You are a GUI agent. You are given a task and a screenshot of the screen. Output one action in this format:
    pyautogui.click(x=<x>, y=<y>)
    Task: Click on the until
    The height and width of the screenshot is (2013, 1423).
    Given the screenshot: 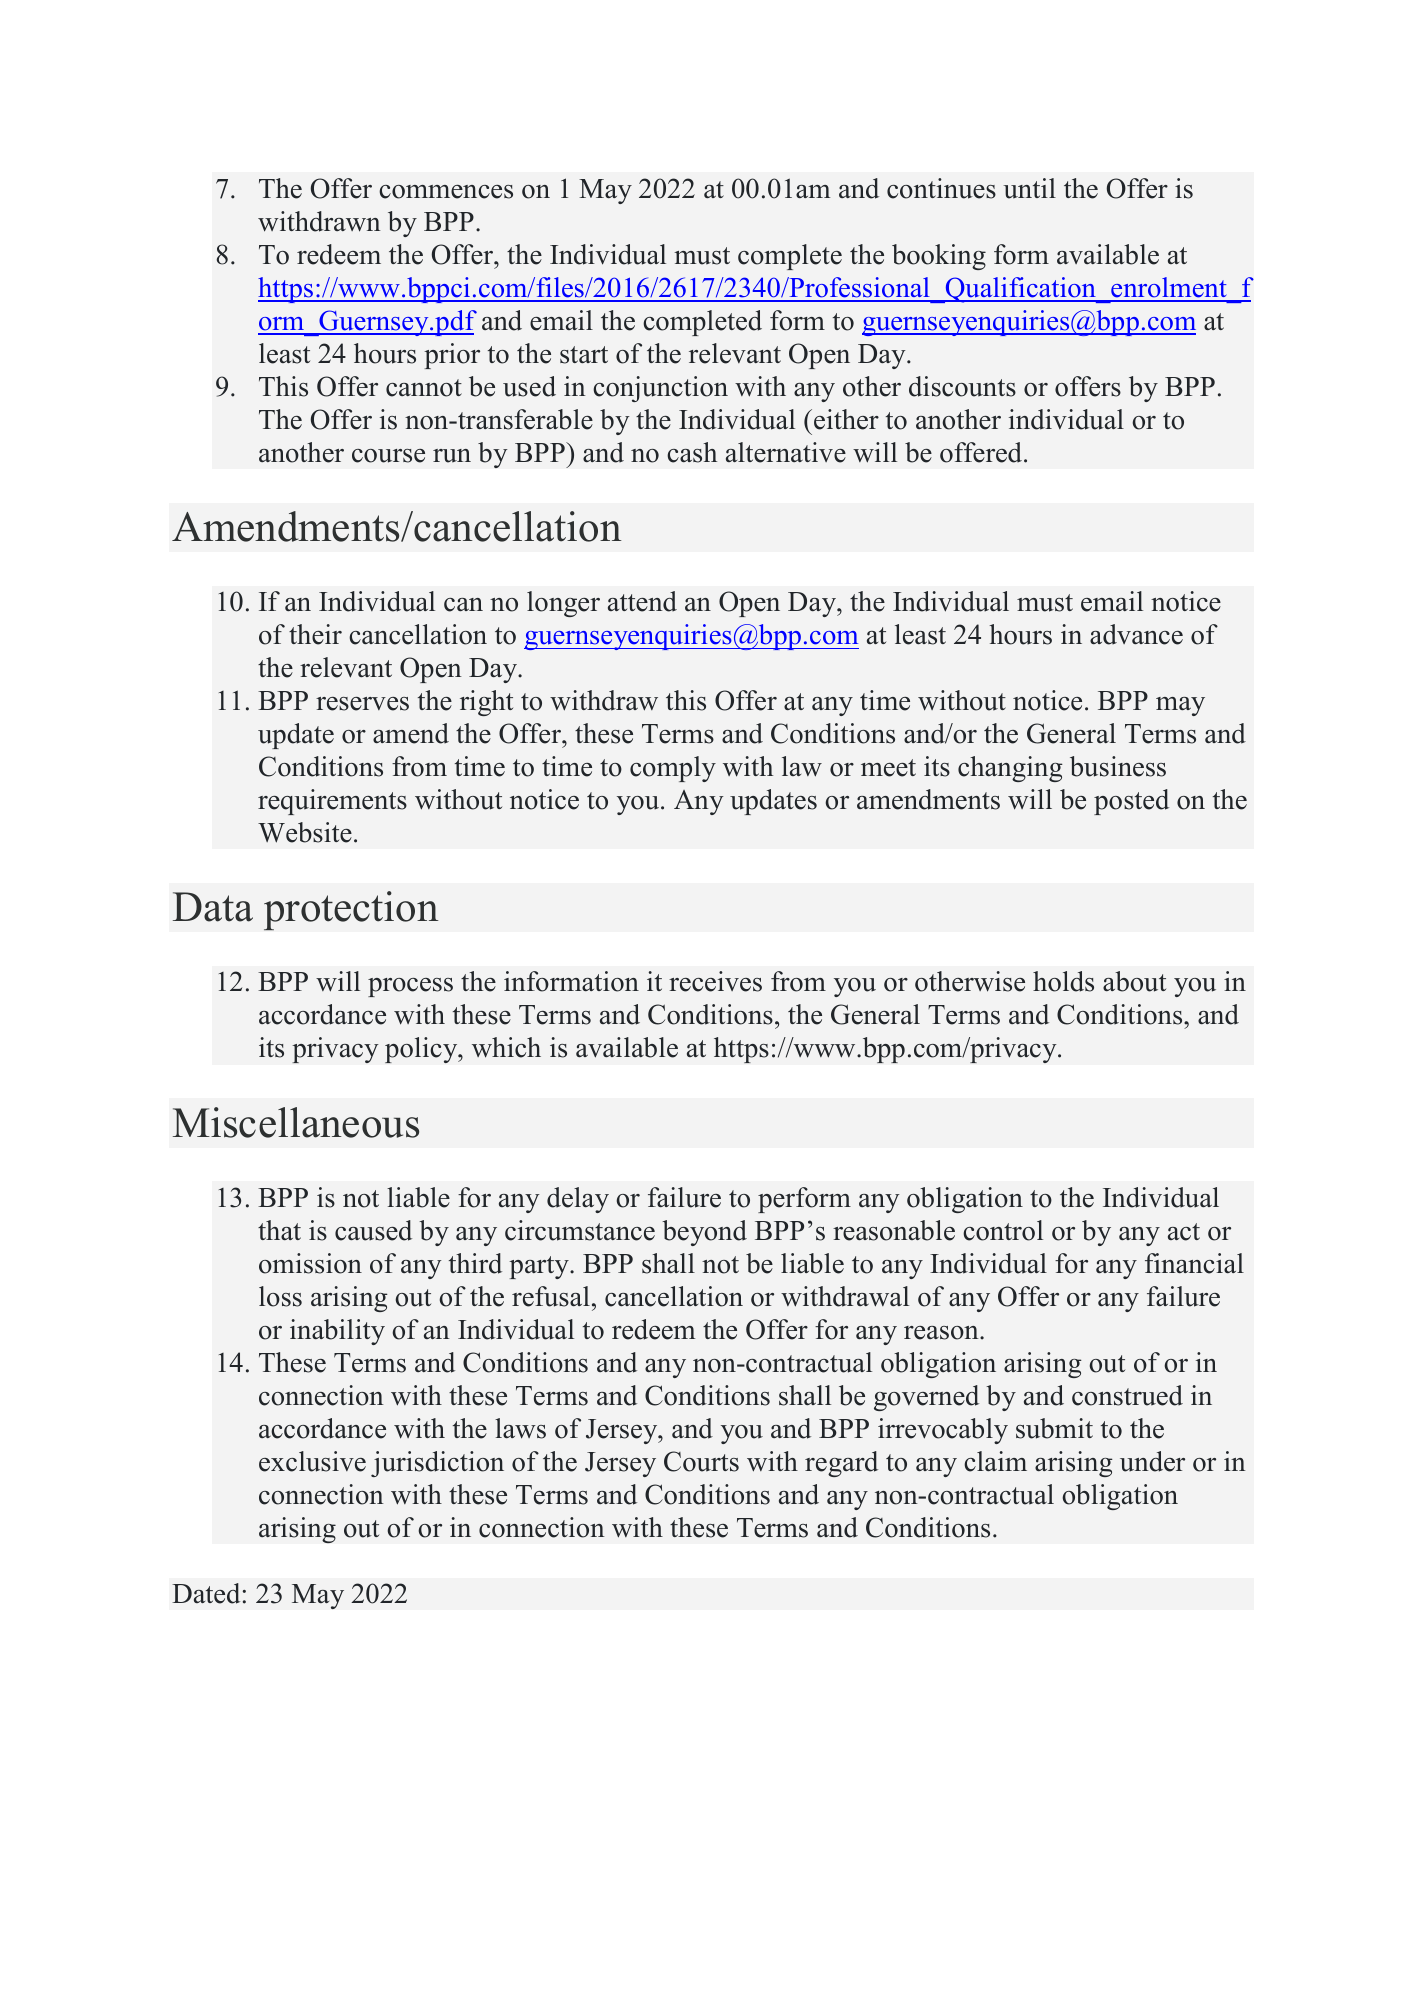 What is the action you would take?
    pyautogui.click(x=1029, y=188)
